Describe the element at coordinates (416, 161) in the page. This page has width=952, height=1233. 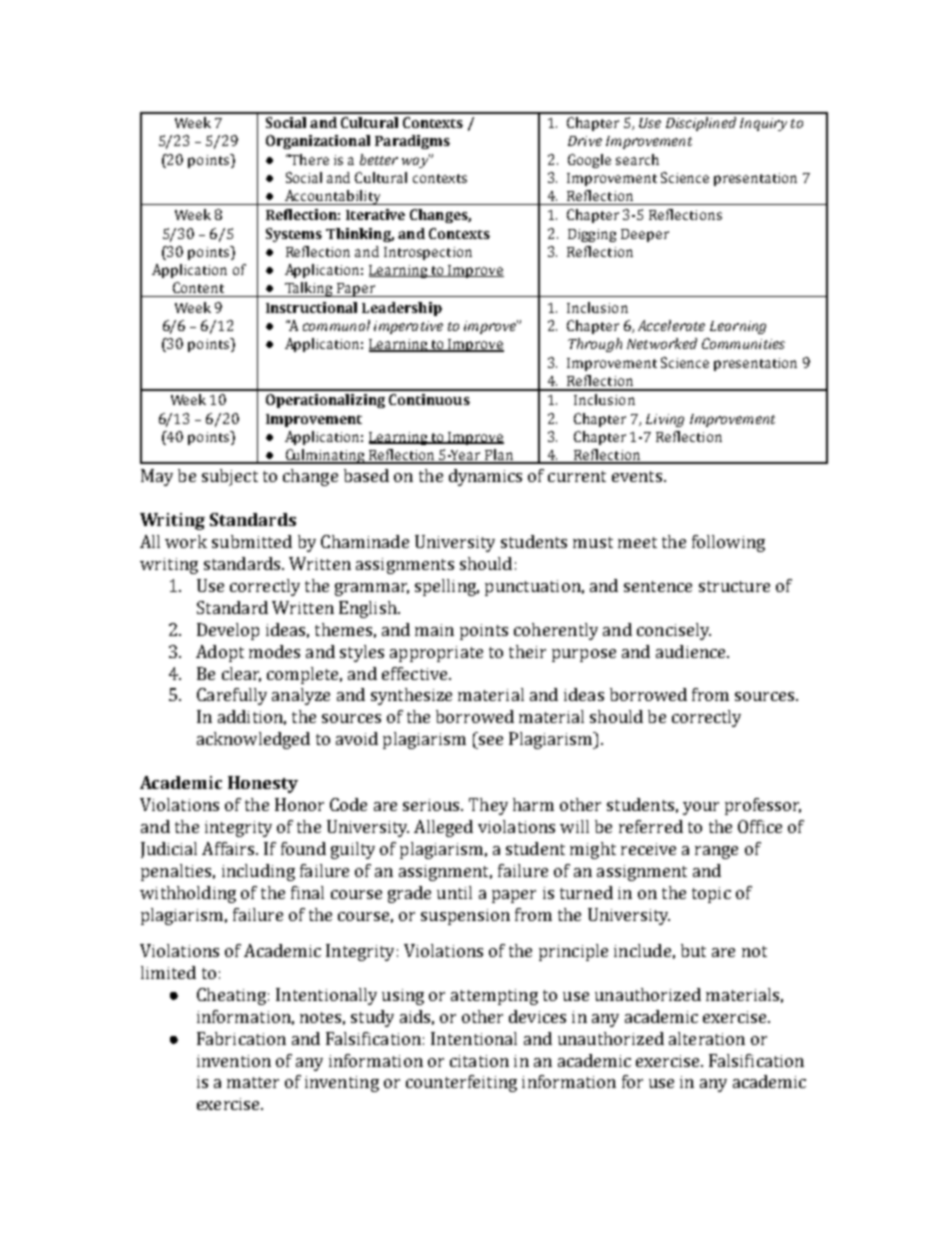
I see `way` at that location.
